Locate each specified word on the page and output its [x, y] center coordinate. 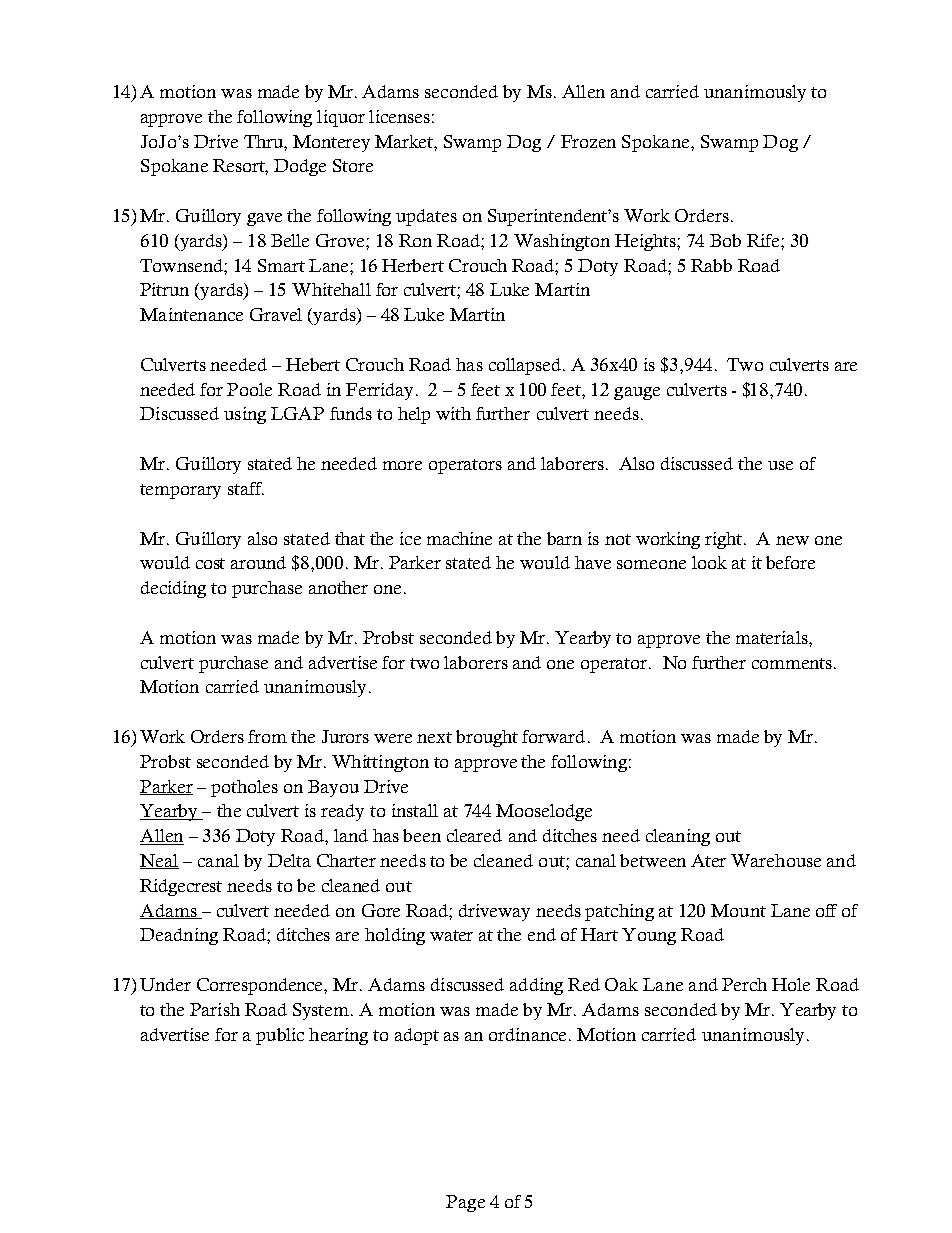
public [280, 1036]
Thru [264, 141]
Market [405, 141]
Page [465, 1203]
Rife [764, 240]
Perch [744, 984]
